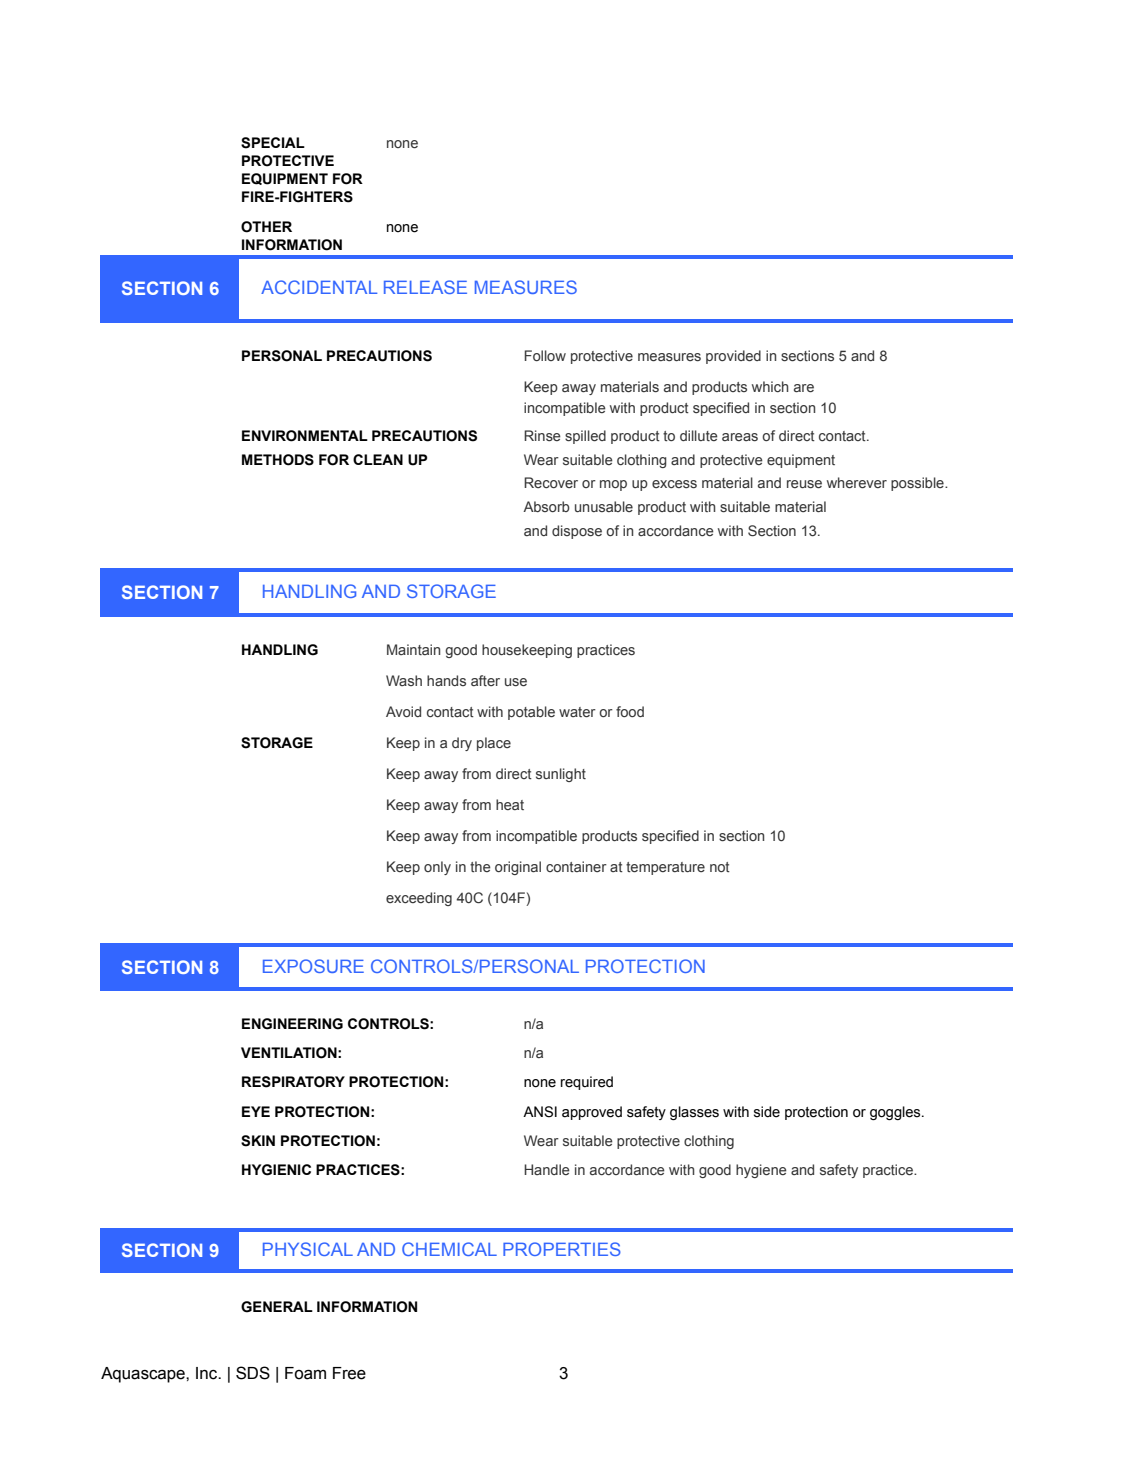 Image resolution: width=1129 pixels, height=1460 pixels. Describe the element at coordinates (273, 143) in the screenshot. I see `SPECIAL` at that location.
